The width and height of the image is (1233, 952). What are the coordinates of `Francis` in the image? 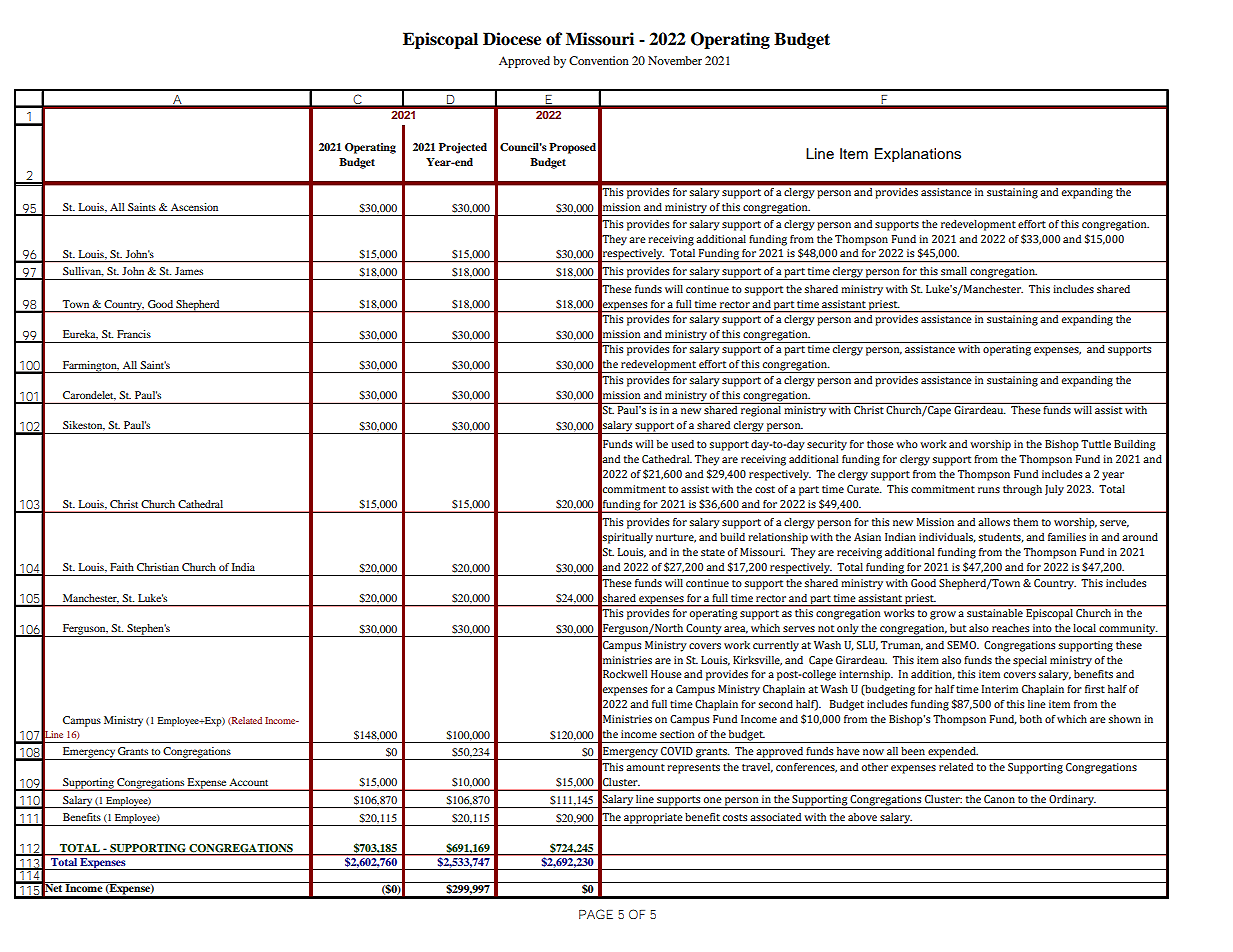 It's located at (134, 334).
